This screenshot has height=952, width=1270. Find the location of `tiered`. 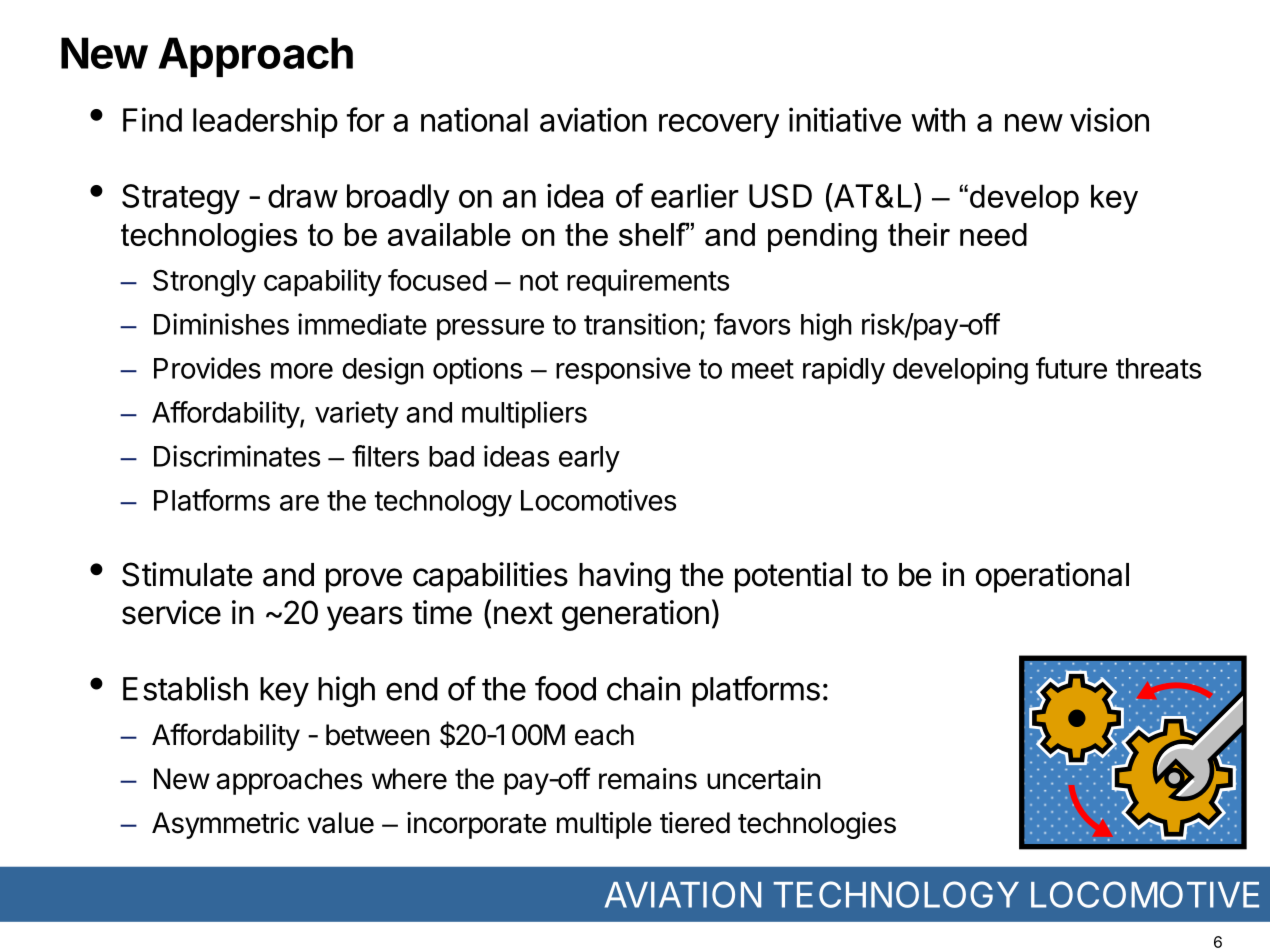

tiered is located at coordinates (695, 823).
